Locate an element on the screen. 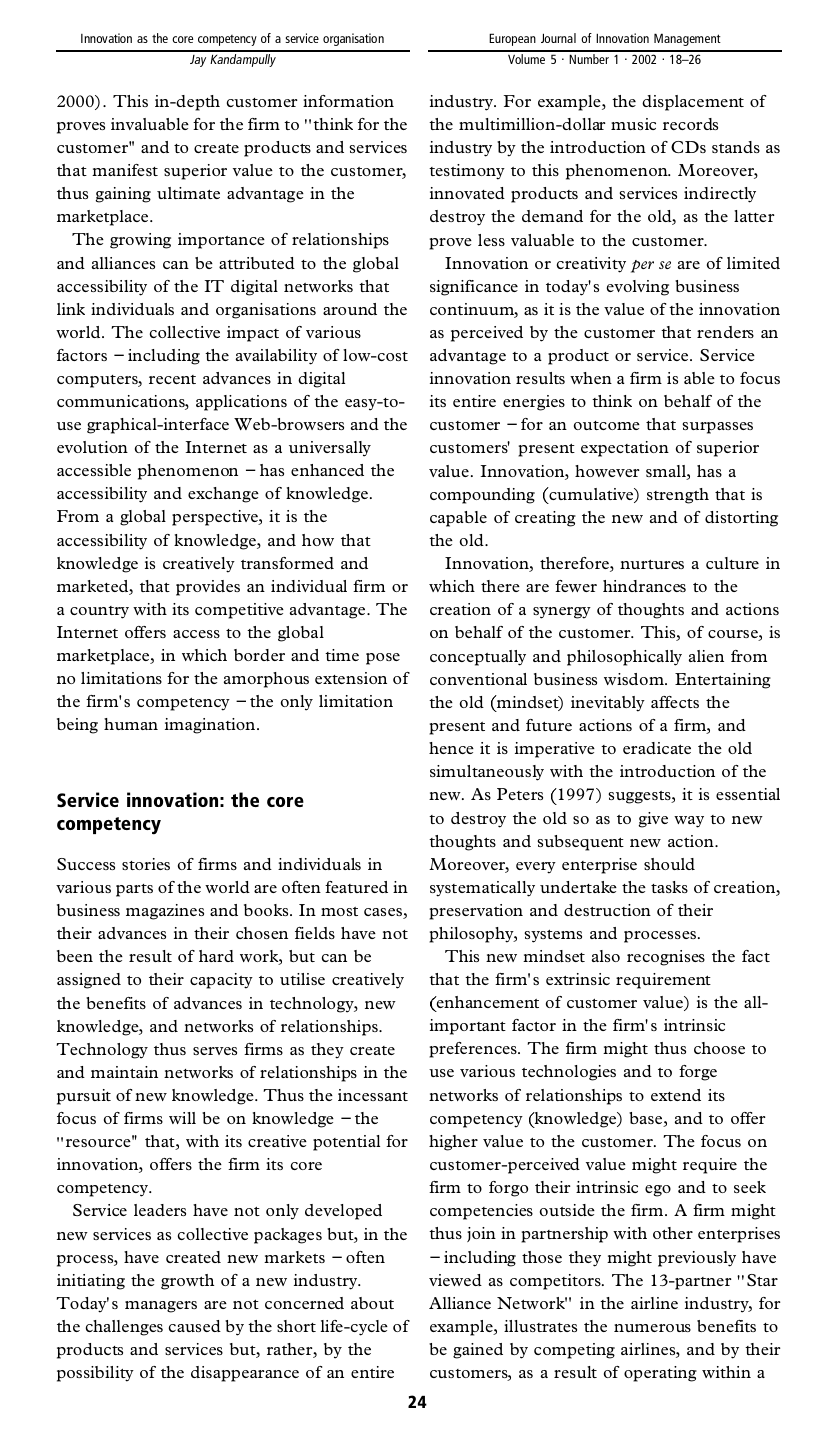 The height and width of the screenshot is (1446, 840). numerous is located at coordinates (652, 1328).
